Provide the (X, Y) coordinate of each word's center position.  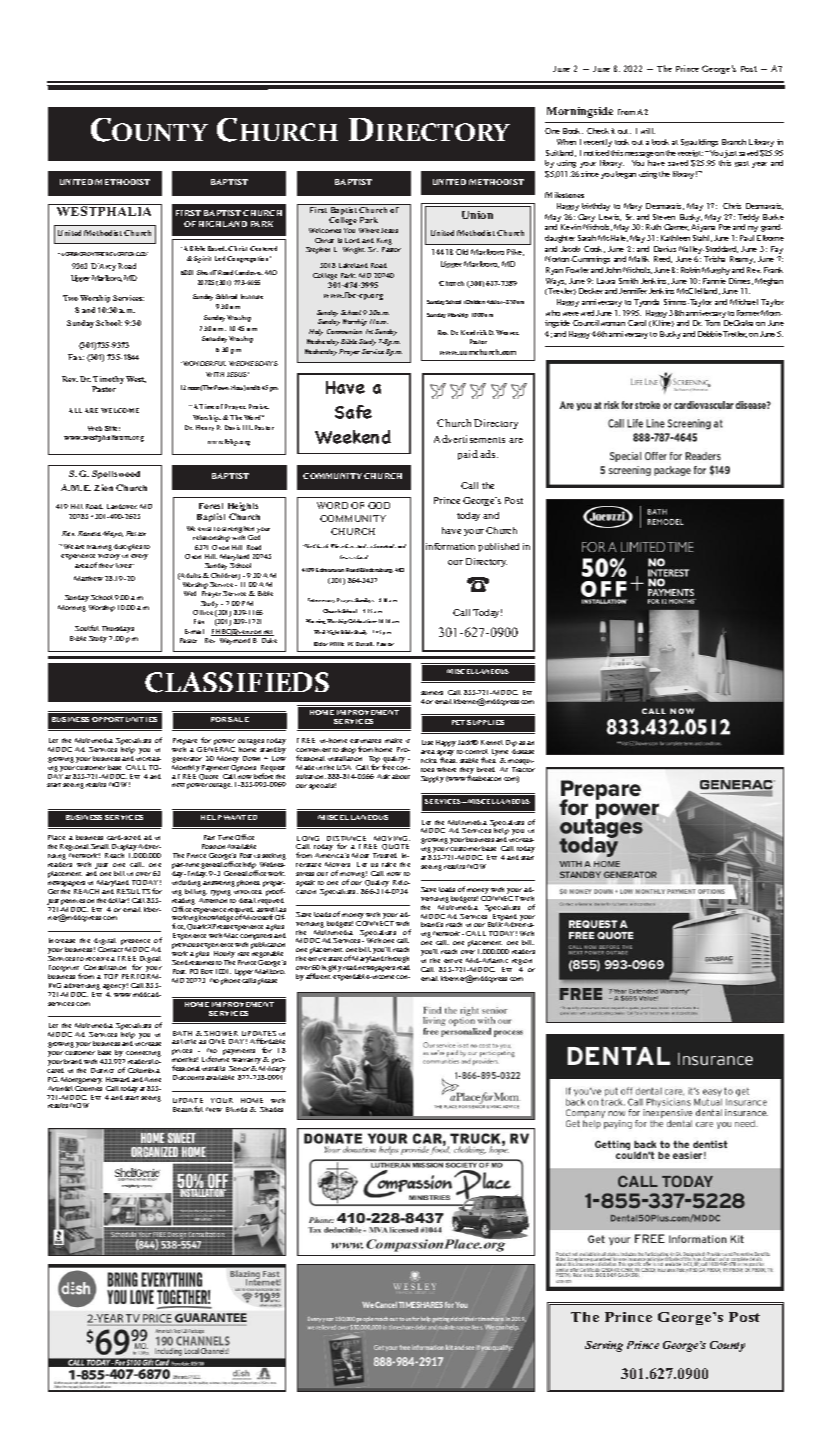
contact (110, 949)
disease (523, 751)
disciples (128, 547)
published (498, 547)
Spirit (202, 259)
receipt (691, 155)
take (389, 864)
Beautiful (188, 1109)
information (450, 546)
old (462, 252)
